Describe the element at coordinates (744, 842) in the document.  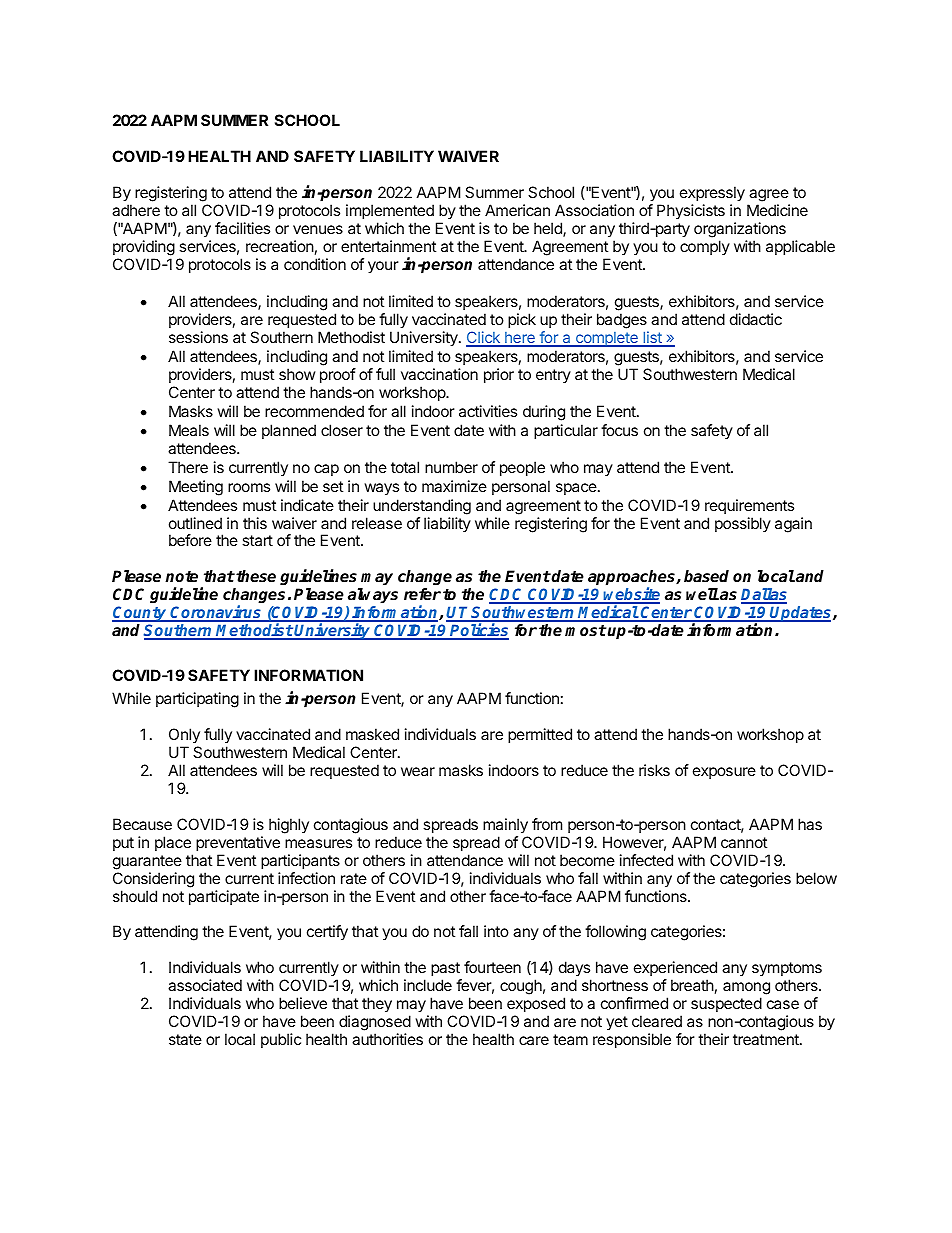
I see `cannot` at that location.
